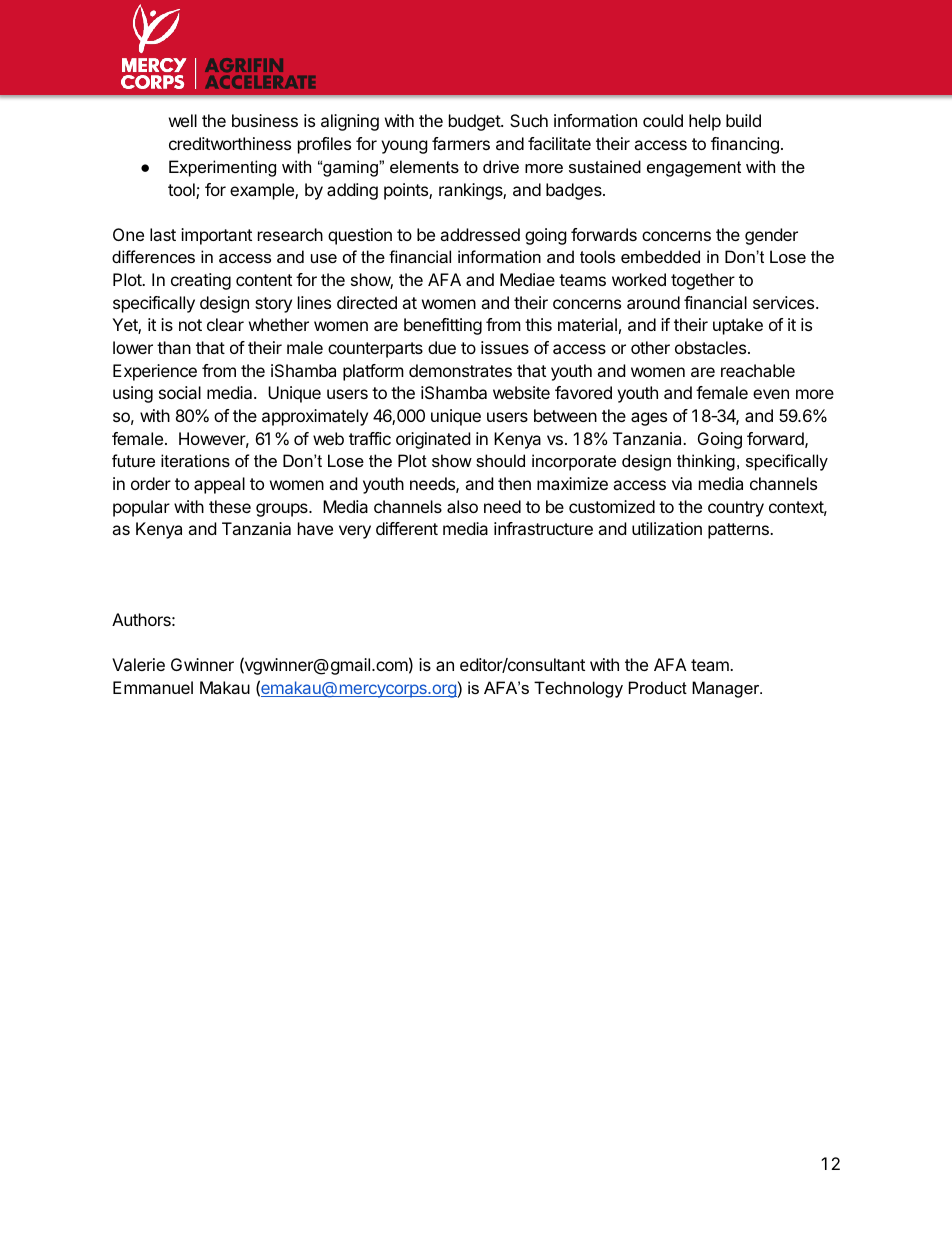 The height and width of the page is (1233, 952). I want to click on patterns, so click(739, 531).
